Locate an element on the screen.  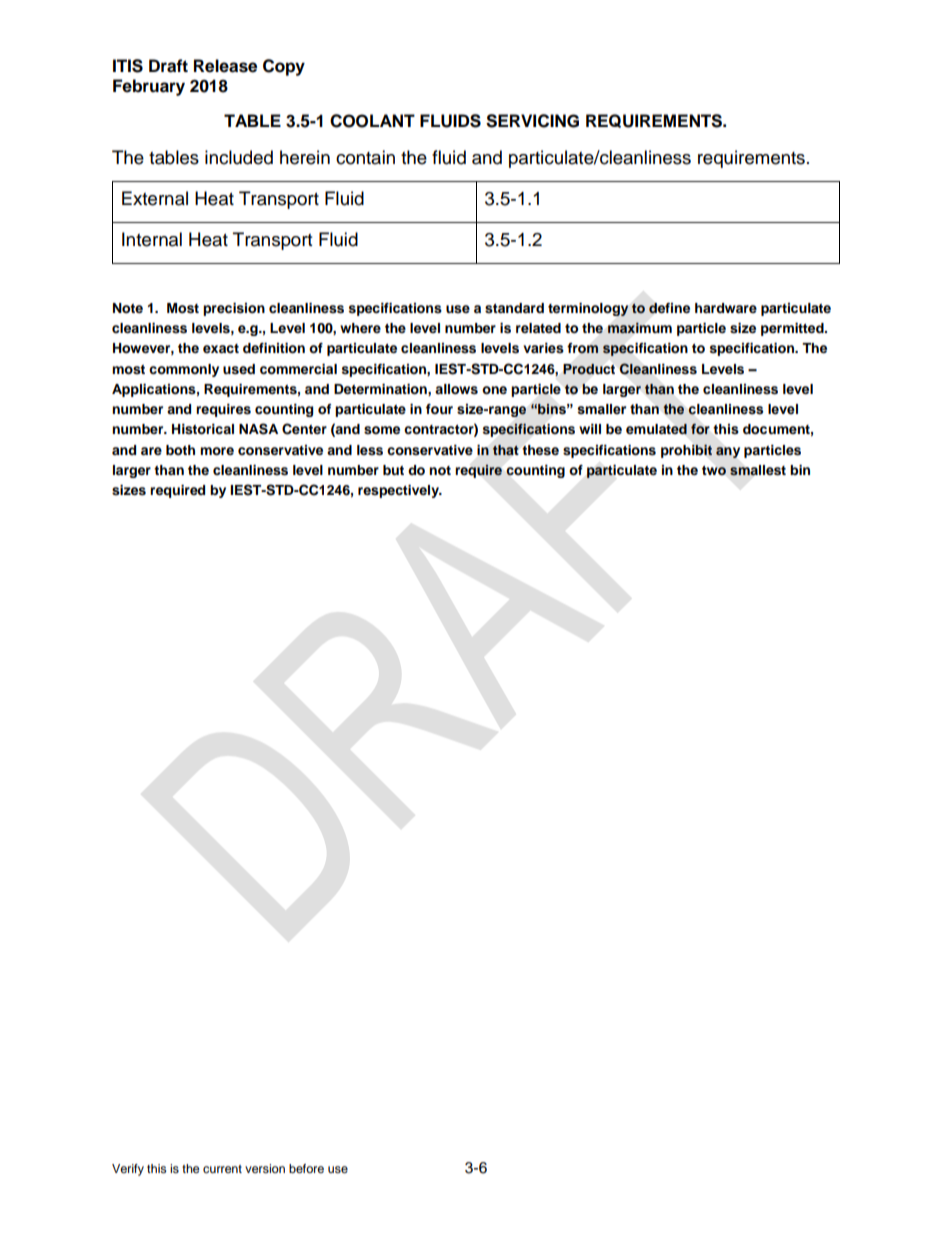
before is located at coordinates (306, 1168).
